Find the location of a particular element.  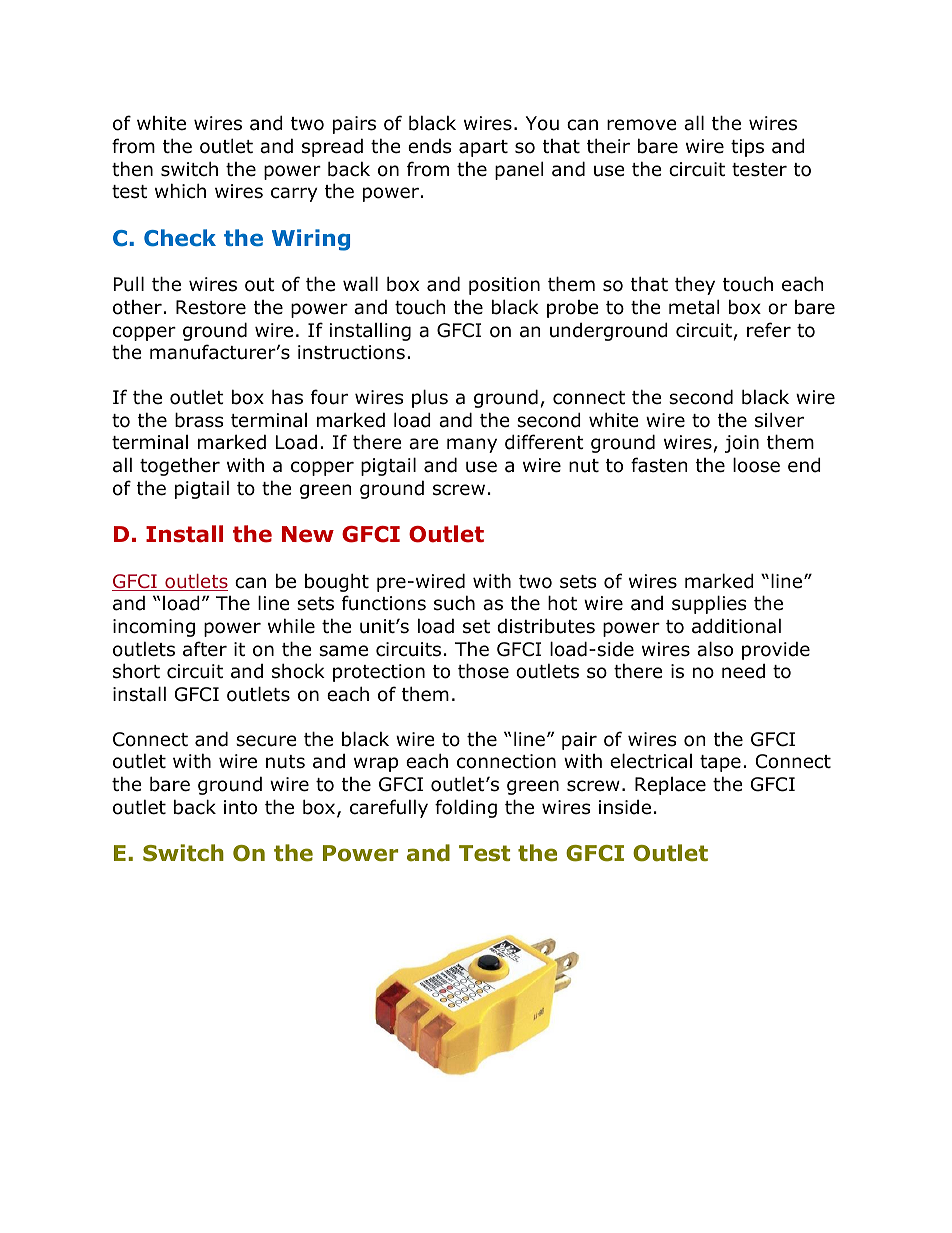

into is located at coordinates (240, 807).
